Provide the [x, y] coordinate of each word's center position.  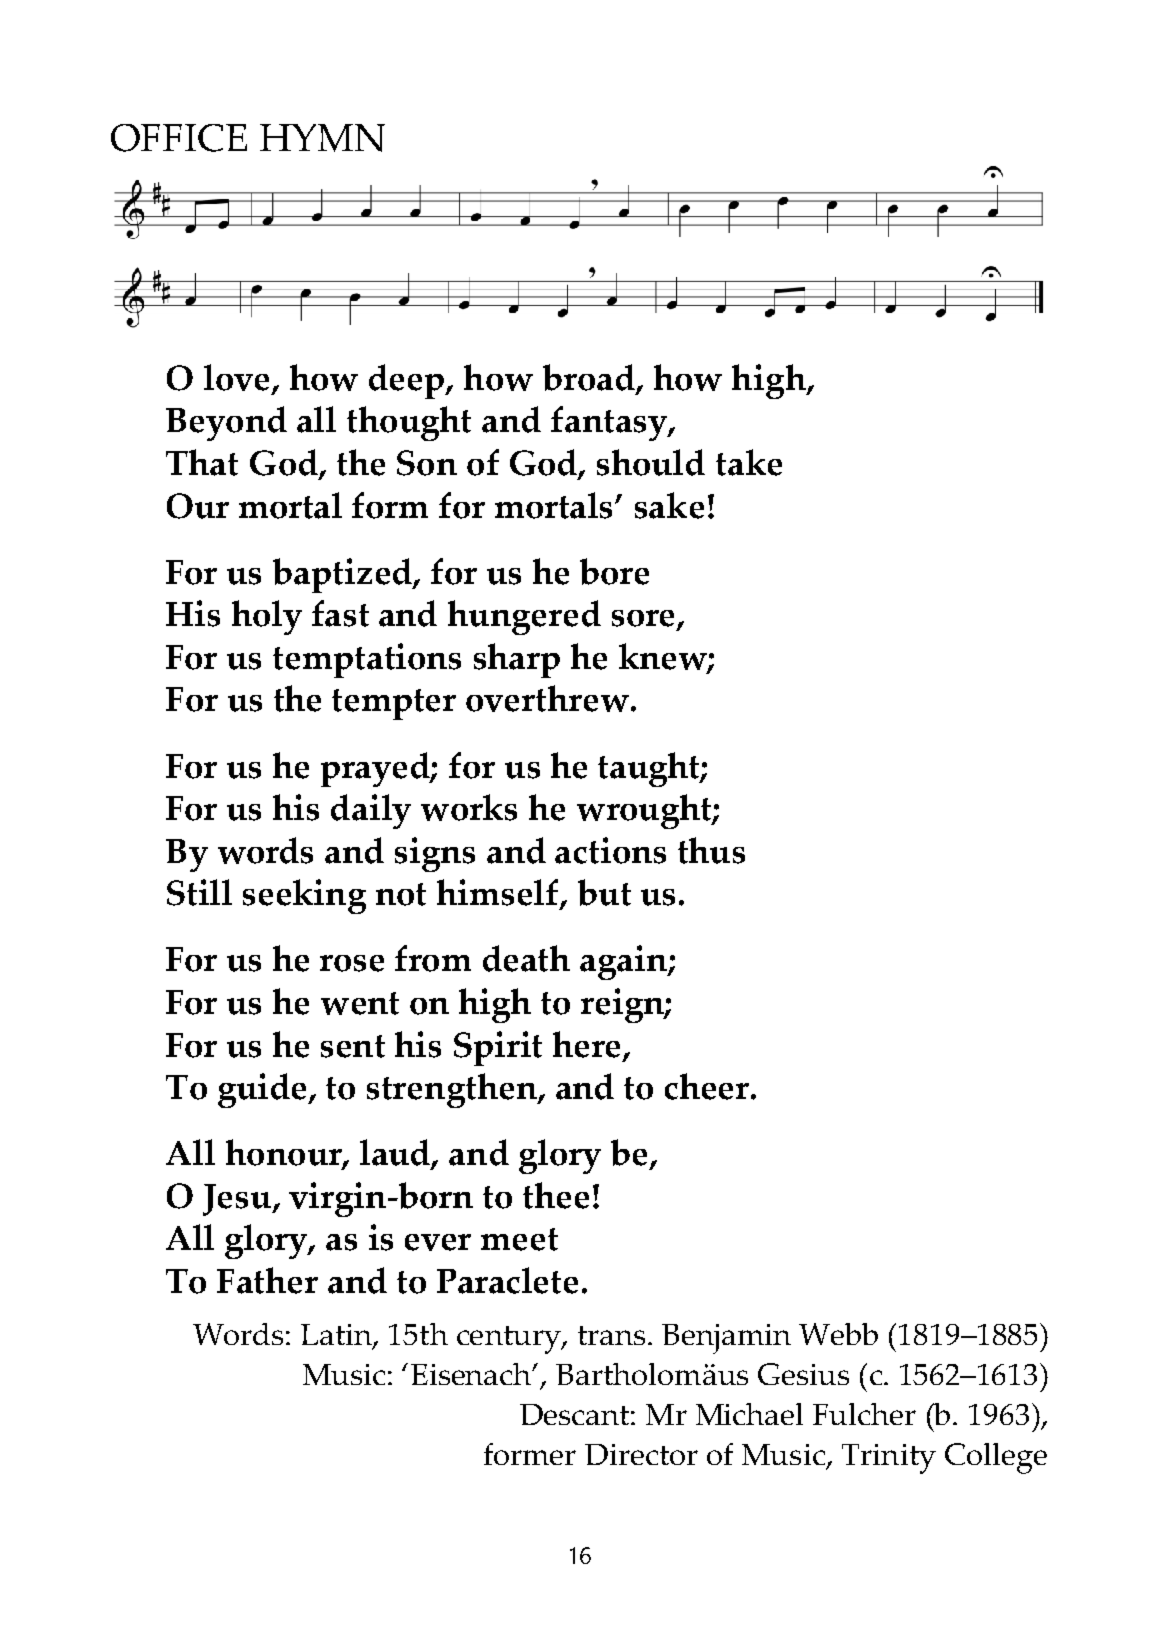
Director [641, 1454]
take [749, 462]
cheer [708, 1086]
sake [669, 505]
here [588, 1045]
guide [264, 1090]
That [202, 462]
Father [267, 1280]
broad [590, 379]
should [651, 462]
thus [711, 850]
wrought [645, 811]
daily [371, 811]
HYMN [322, 138]
